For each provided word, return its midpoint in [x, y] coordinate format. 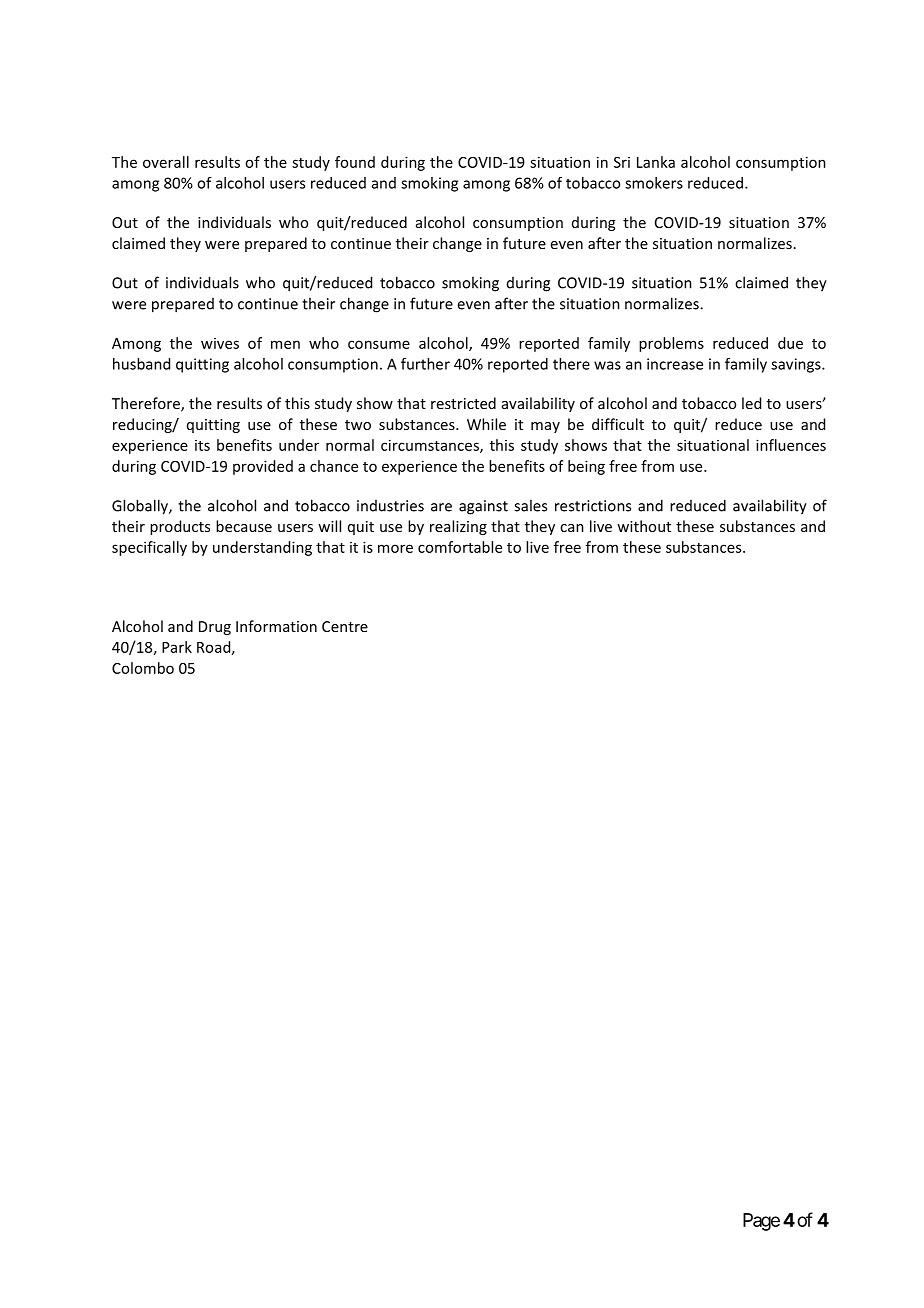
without [644, 526]
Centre [345, 626]
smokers [654, 183]
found [355, 162]
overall [166, 162]
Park [177, 647]
